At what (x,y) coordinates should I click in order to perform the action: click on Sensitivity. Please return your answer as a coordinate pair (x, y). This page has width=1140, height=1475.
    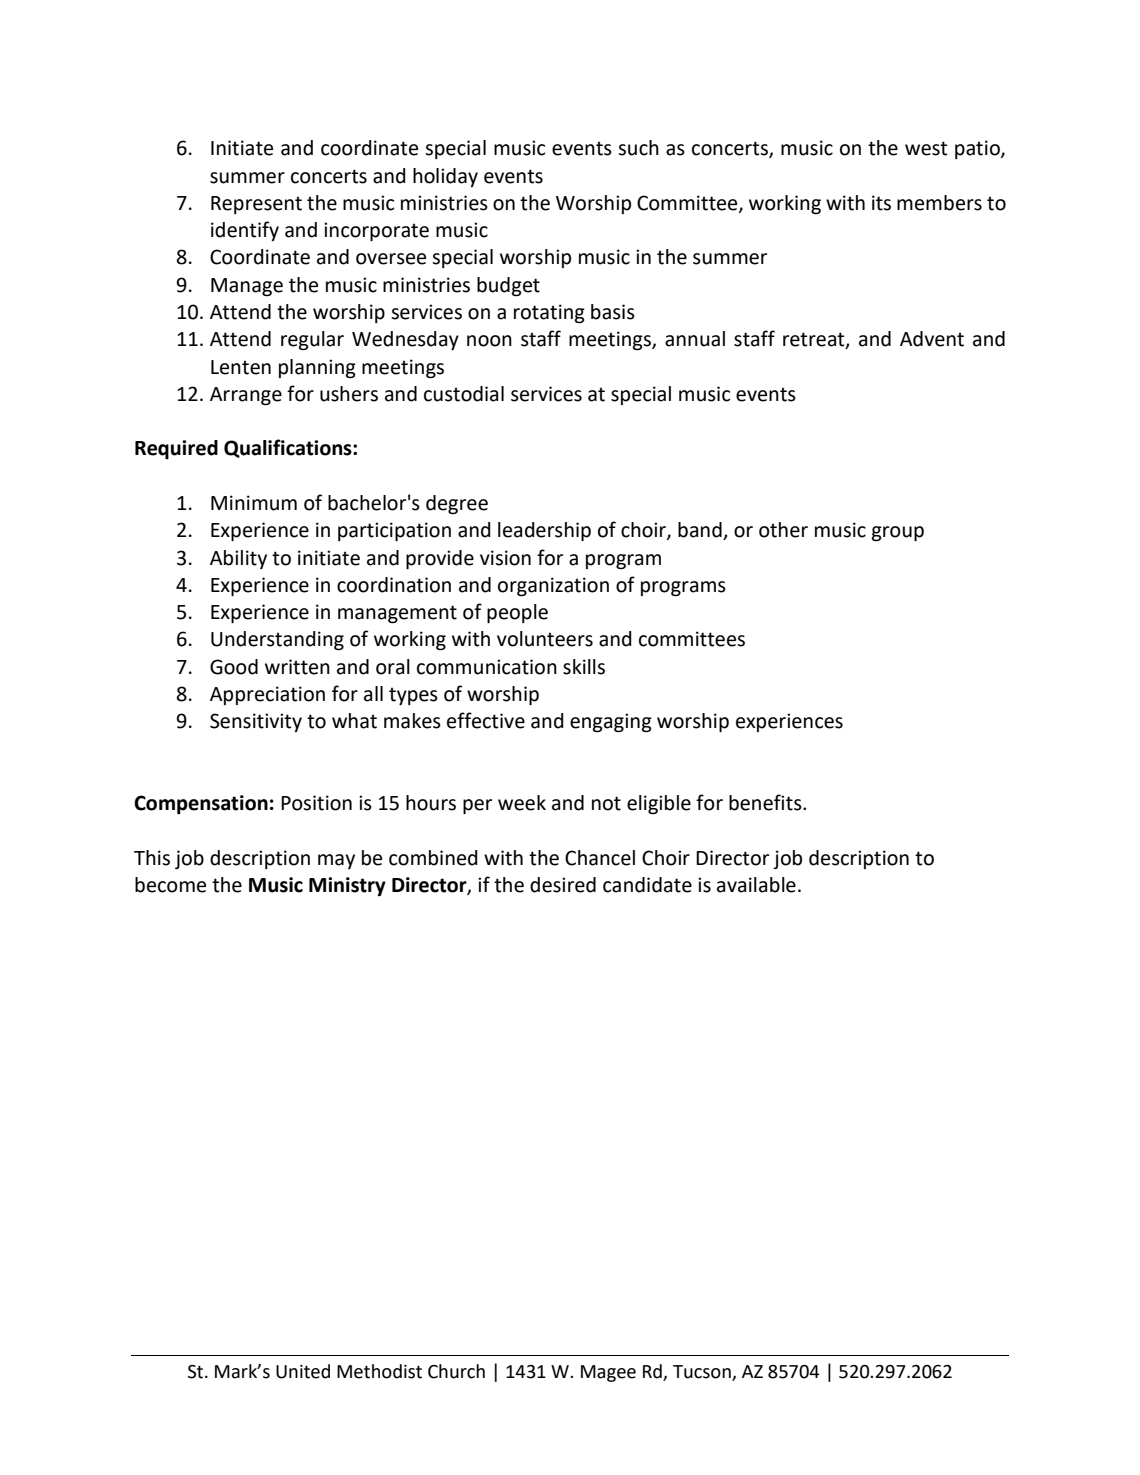
    Looking at the image, I should click on (256, 722).
